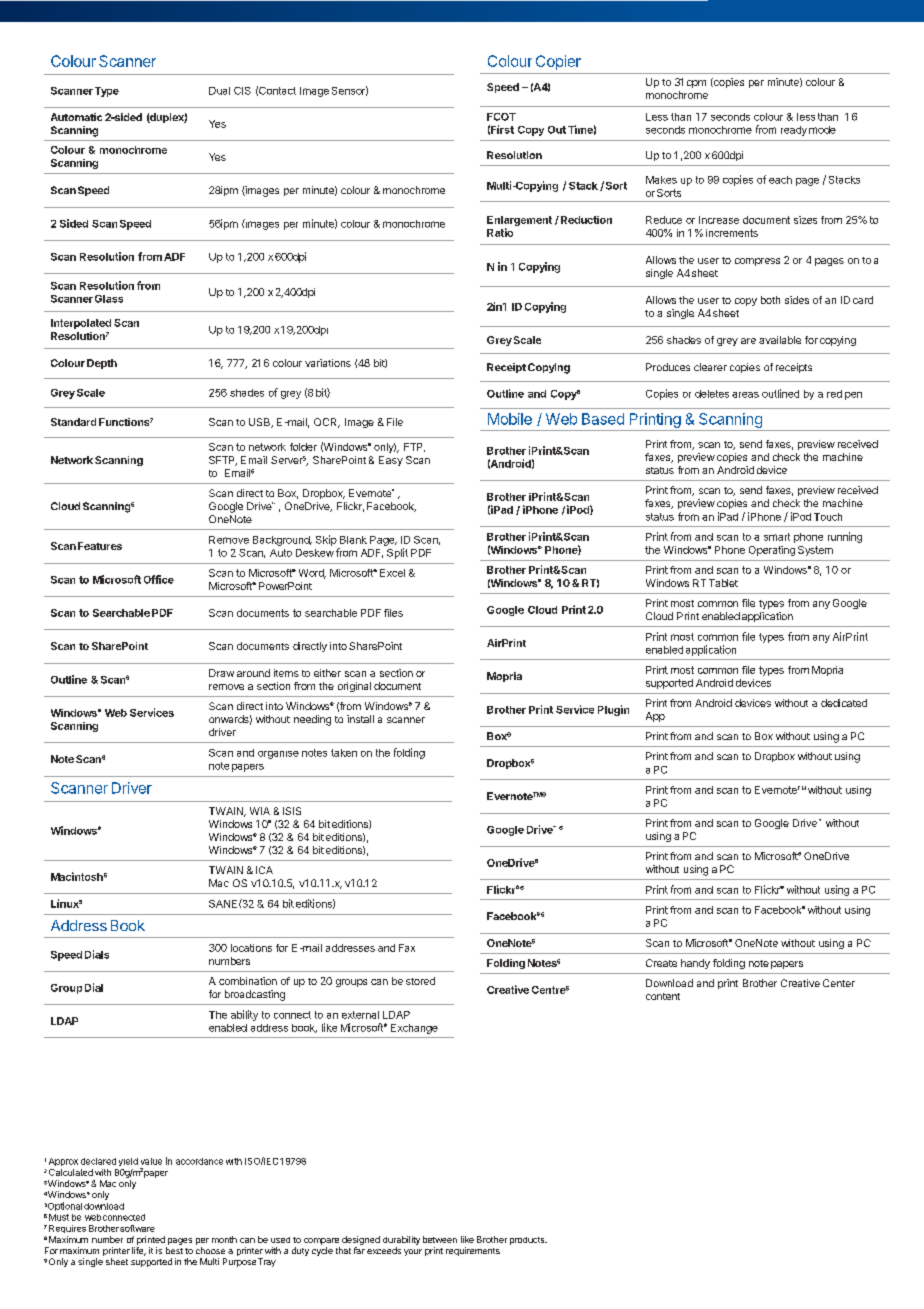 Image resolution: width=924 pixels, height=1309 pixels. What do you see at coordinates (794, 131) in the screenshot?
I see `ready` at bounding box center [794, 131].
